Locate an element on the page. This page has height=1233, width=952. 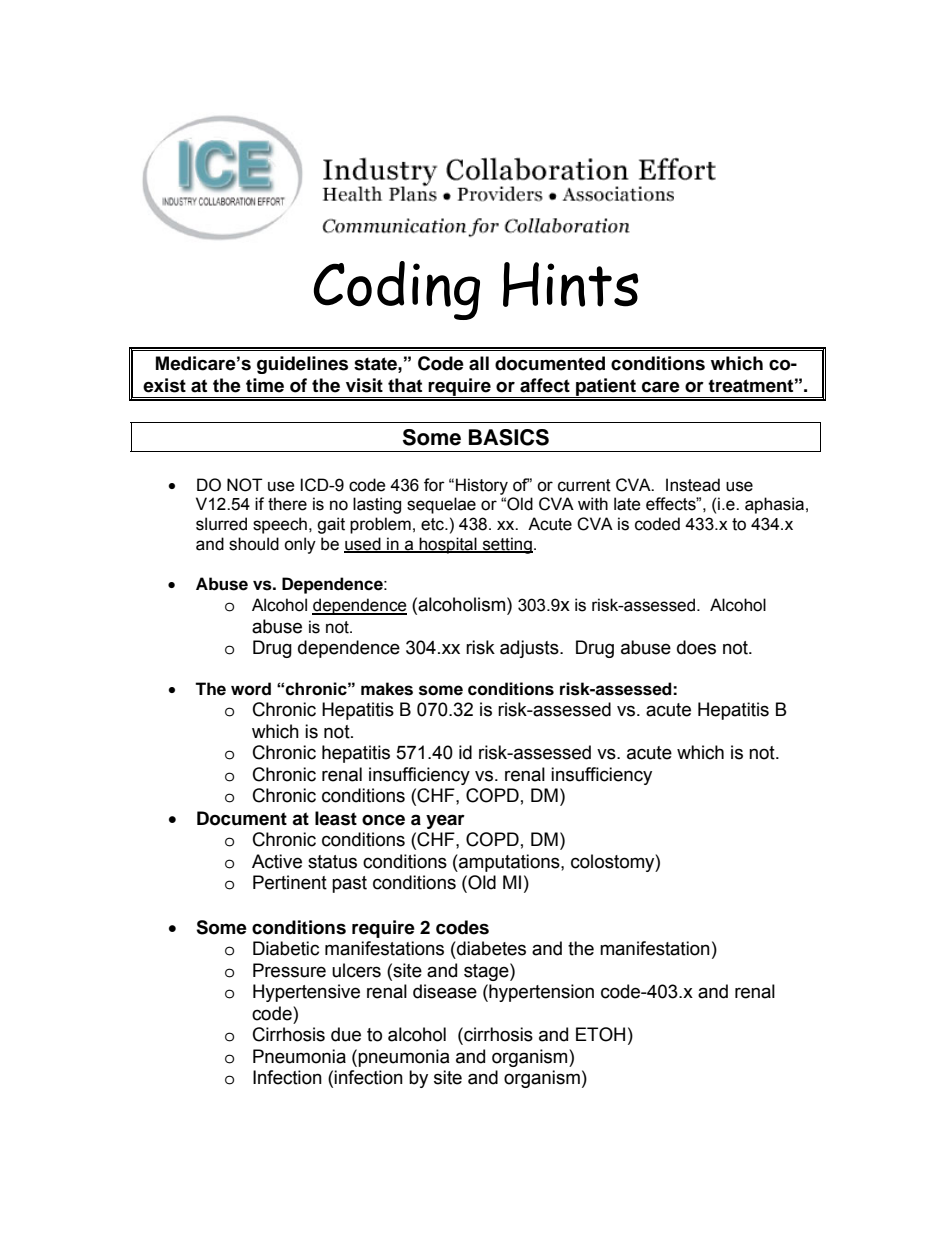
guidelines is located at coordinates (302, 365).
